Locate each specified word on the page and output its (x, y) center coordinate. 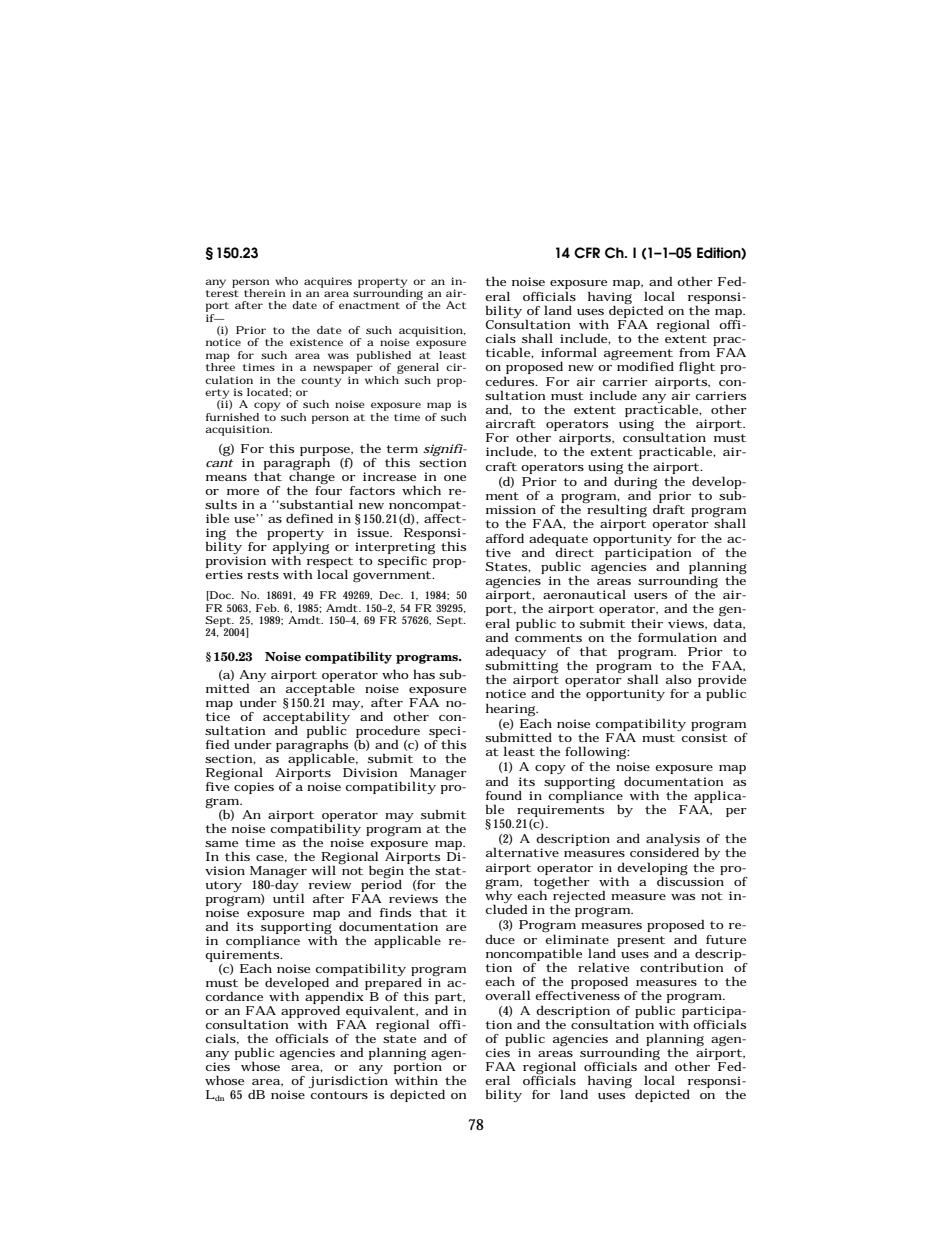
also (678, 679)
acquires (328, 282)
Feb (267, 608)
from (694, 352)
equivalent (380, 1013)
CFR (587, 253)
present (641, 941)
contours (339, 1095)
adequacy (516, 654)
